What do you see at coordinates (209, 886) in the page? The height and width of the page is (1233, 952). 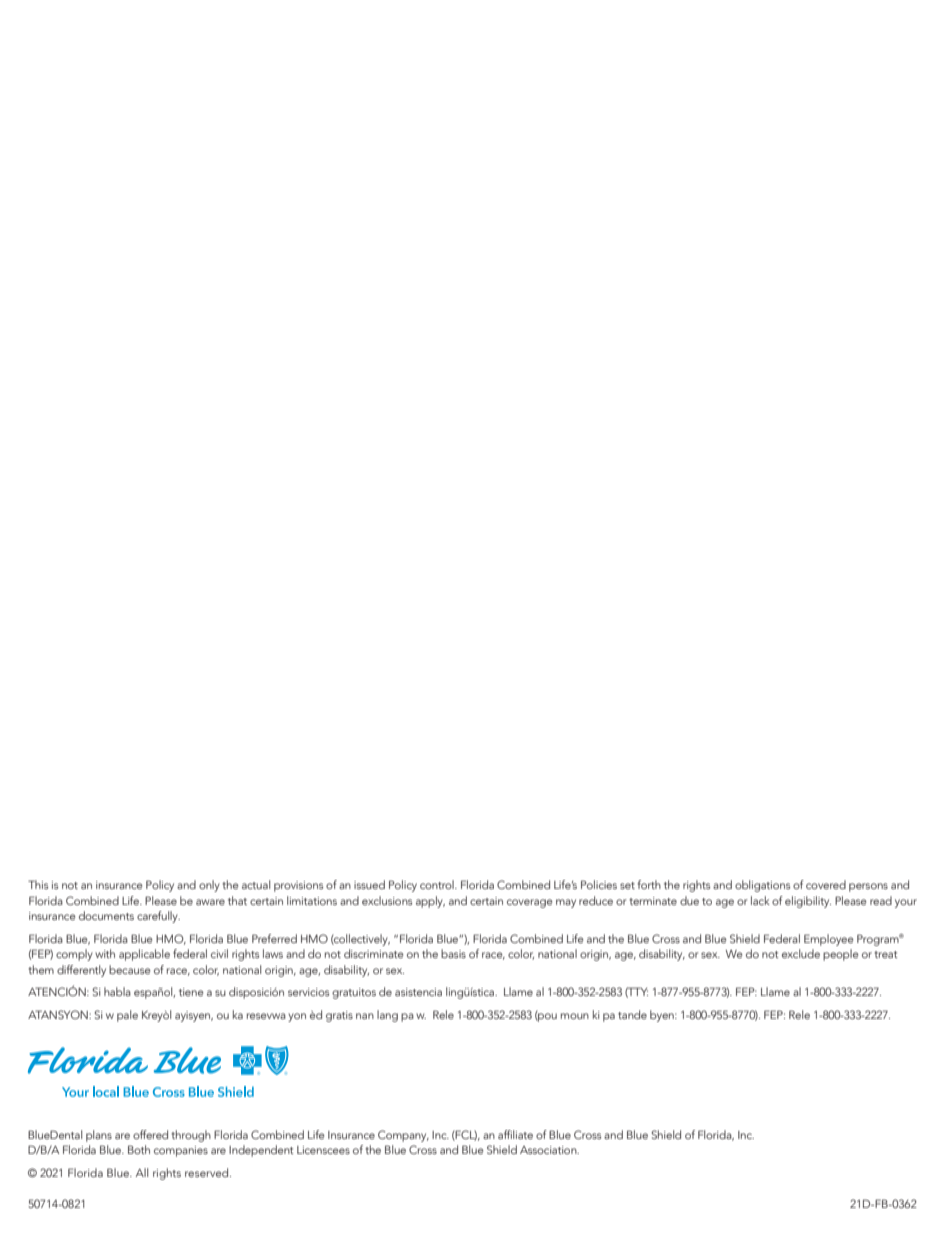 I see `only` at bounding box center [209, 886].
